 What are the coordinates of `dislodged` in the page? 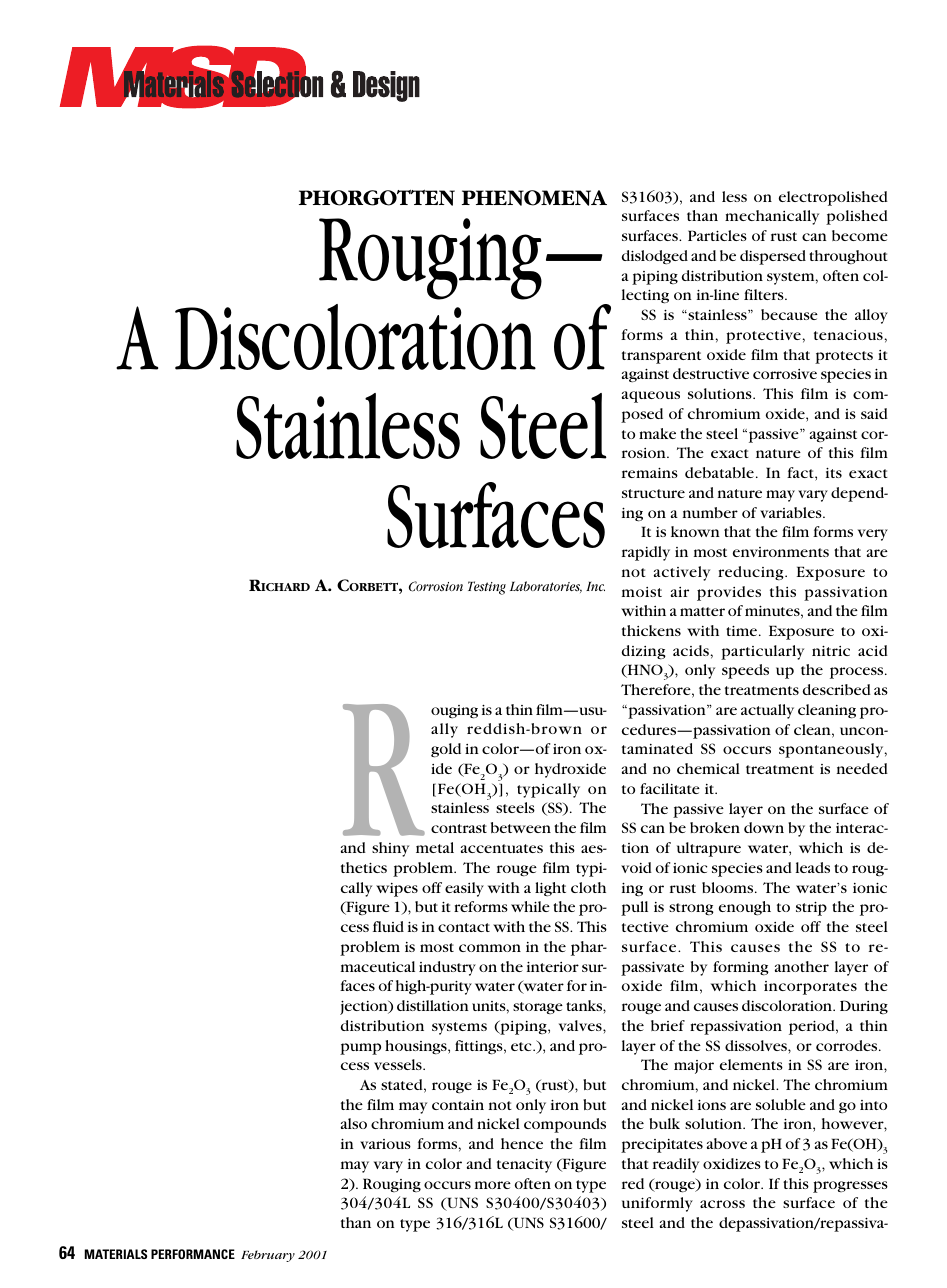 It's located at (655, 257).
